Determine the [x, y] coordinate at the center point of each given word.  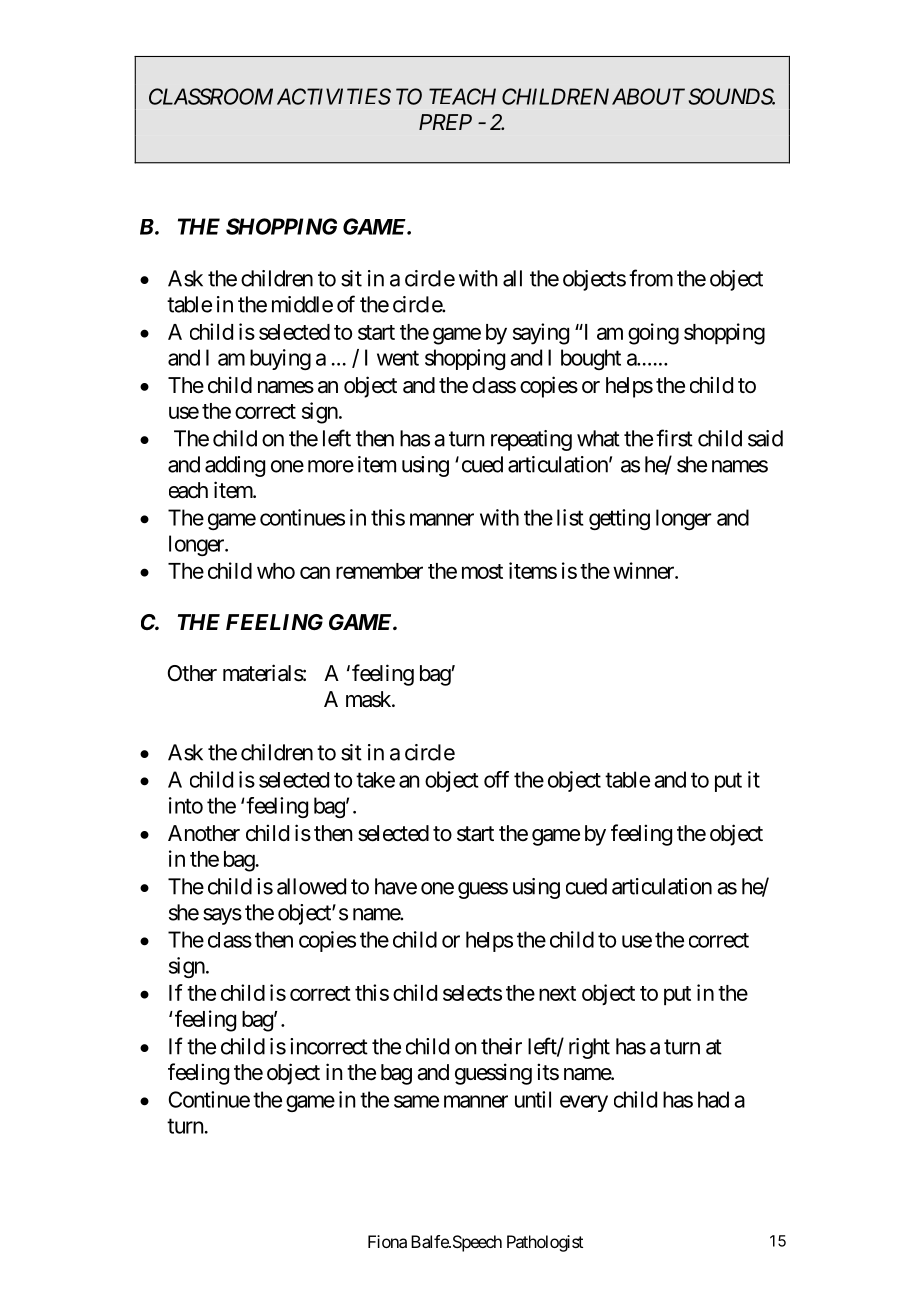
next [557, 993]
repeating [531, 440]
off [496, 779]
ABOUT [648, 96]
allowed [311, 886]
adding [235, 466]
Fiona [387, 1241]
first [674, 438]
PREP [445, 122]
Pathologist [545, 1243]
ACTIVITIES [334, 96]
